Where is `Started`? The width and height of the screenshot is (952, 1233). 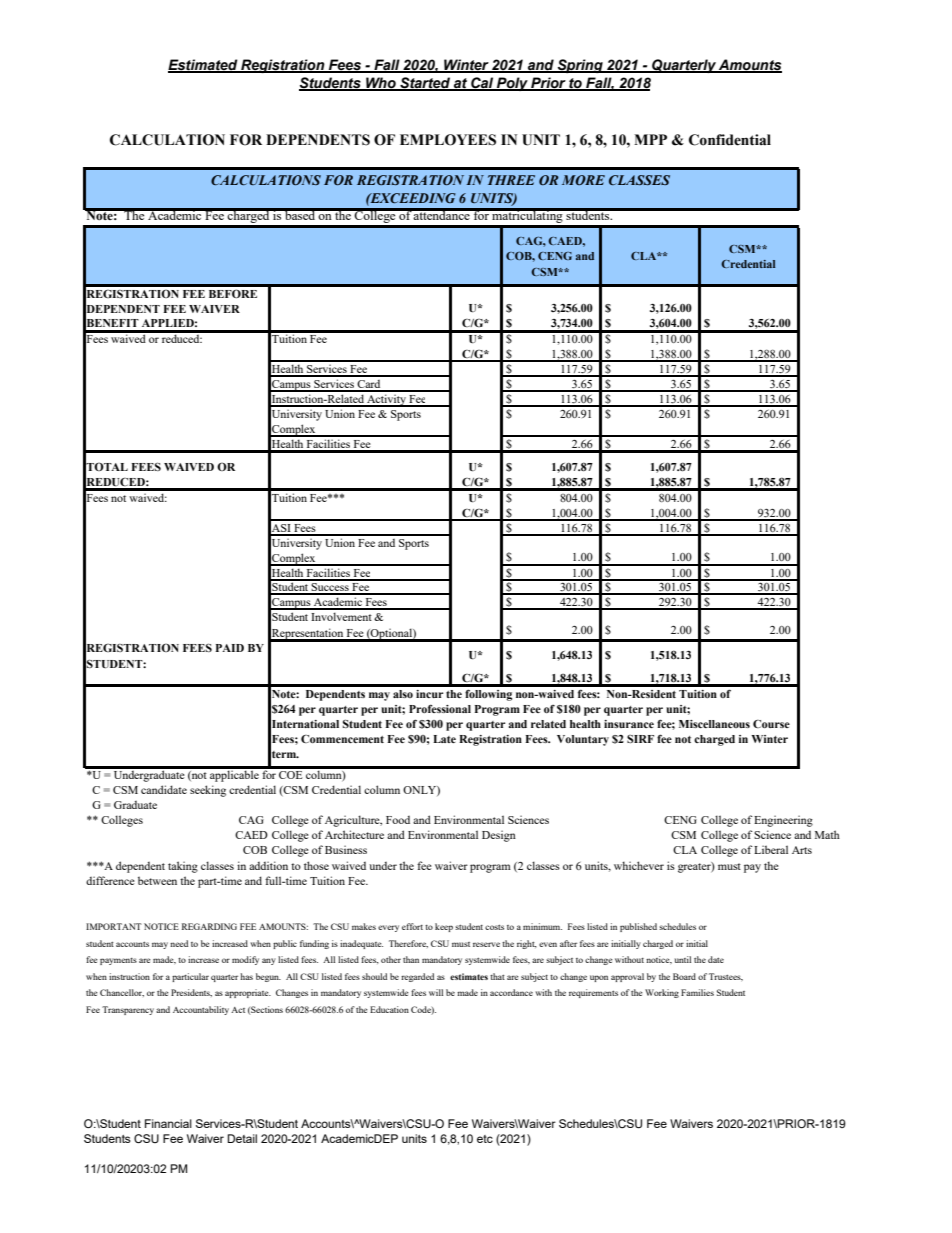 Started is located at coordinates (425, 84).
